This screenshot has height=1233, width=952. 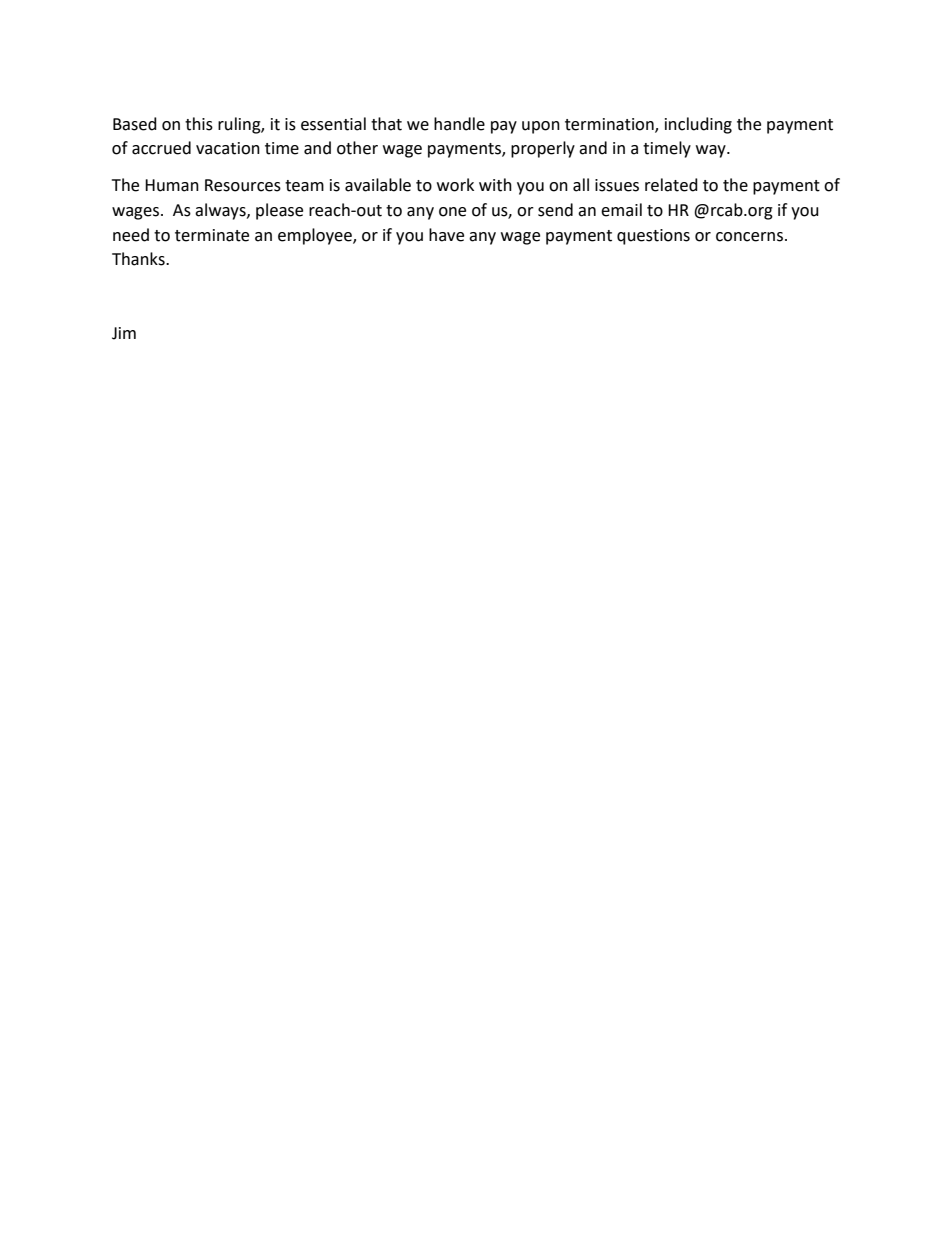 I want to click on terminate, so click(x=212, y=235).
